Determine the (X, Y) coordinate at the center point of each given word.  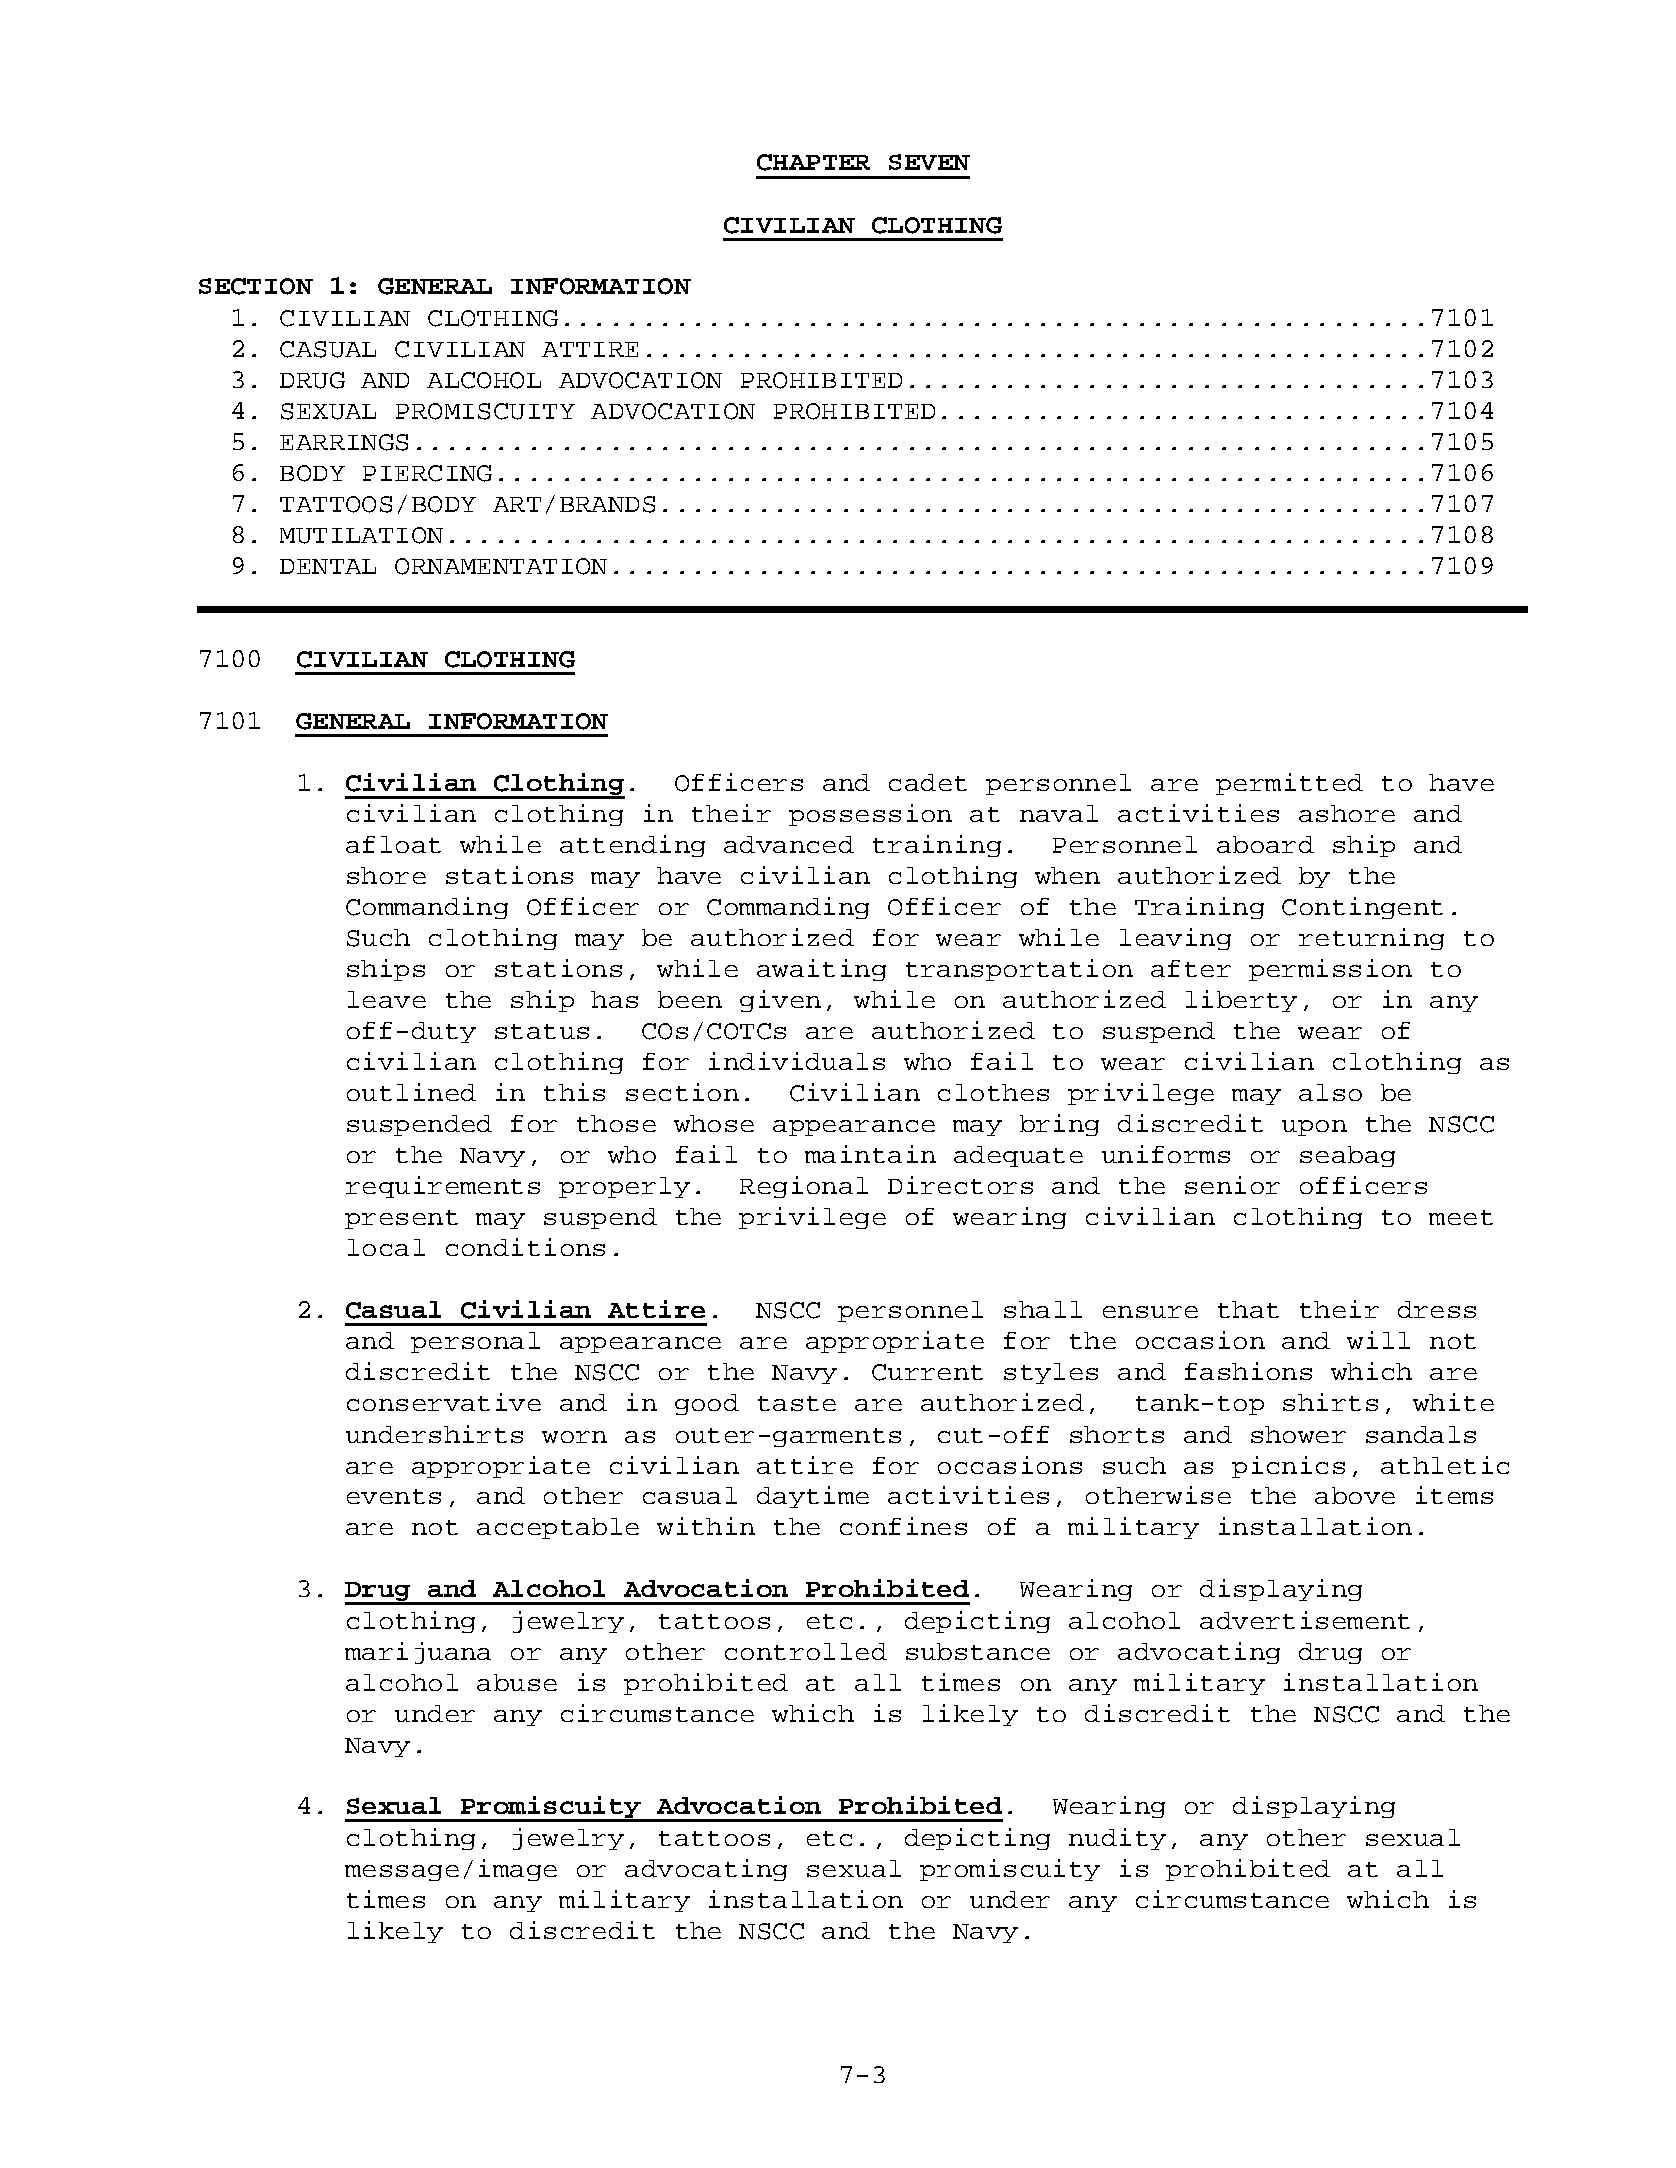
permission (1330, 970)
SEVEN (929, 162)
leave (387, 999)
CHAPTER (813, 162)
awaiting (821, 970)
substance (978, 1651)
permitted (1289, 784)
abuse (517, 1682)
